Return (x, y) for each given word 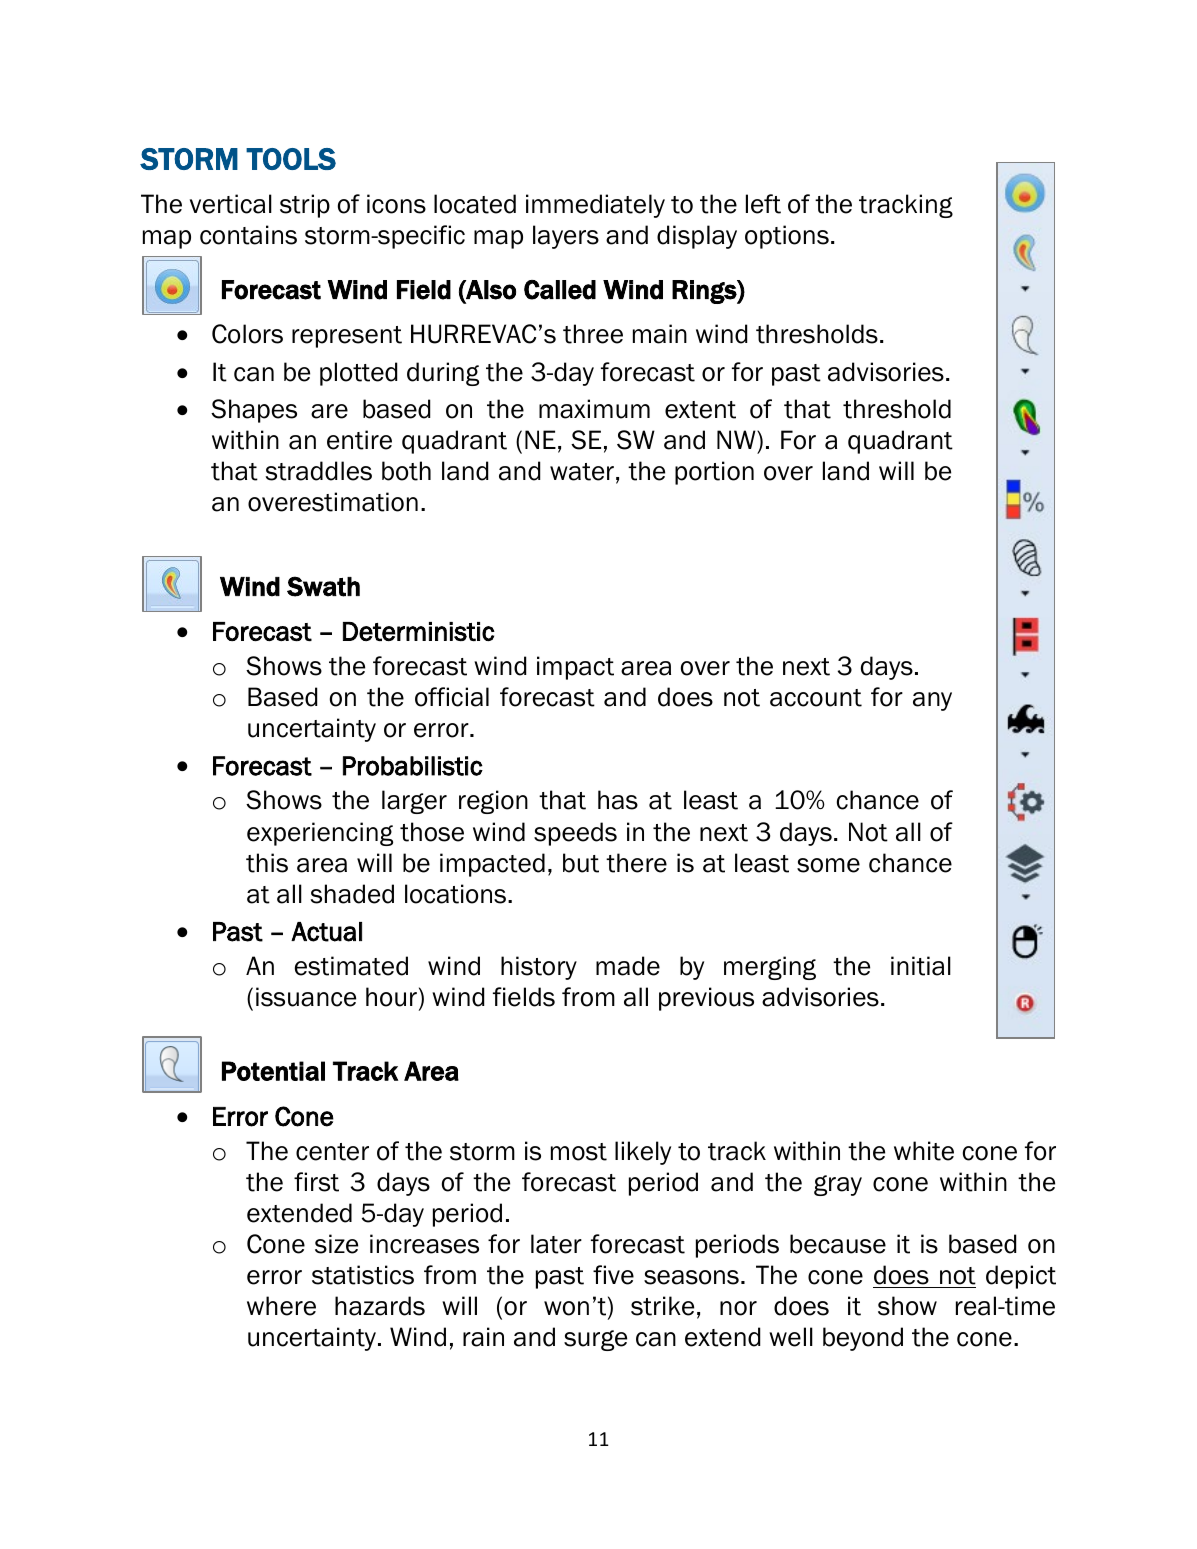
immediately (595, 206)
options (787, 237)
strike (662, 1306)
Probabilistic (413, 766)
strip (305, 206)
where (281, 1306)
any (932, 701)
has (618, 800)
